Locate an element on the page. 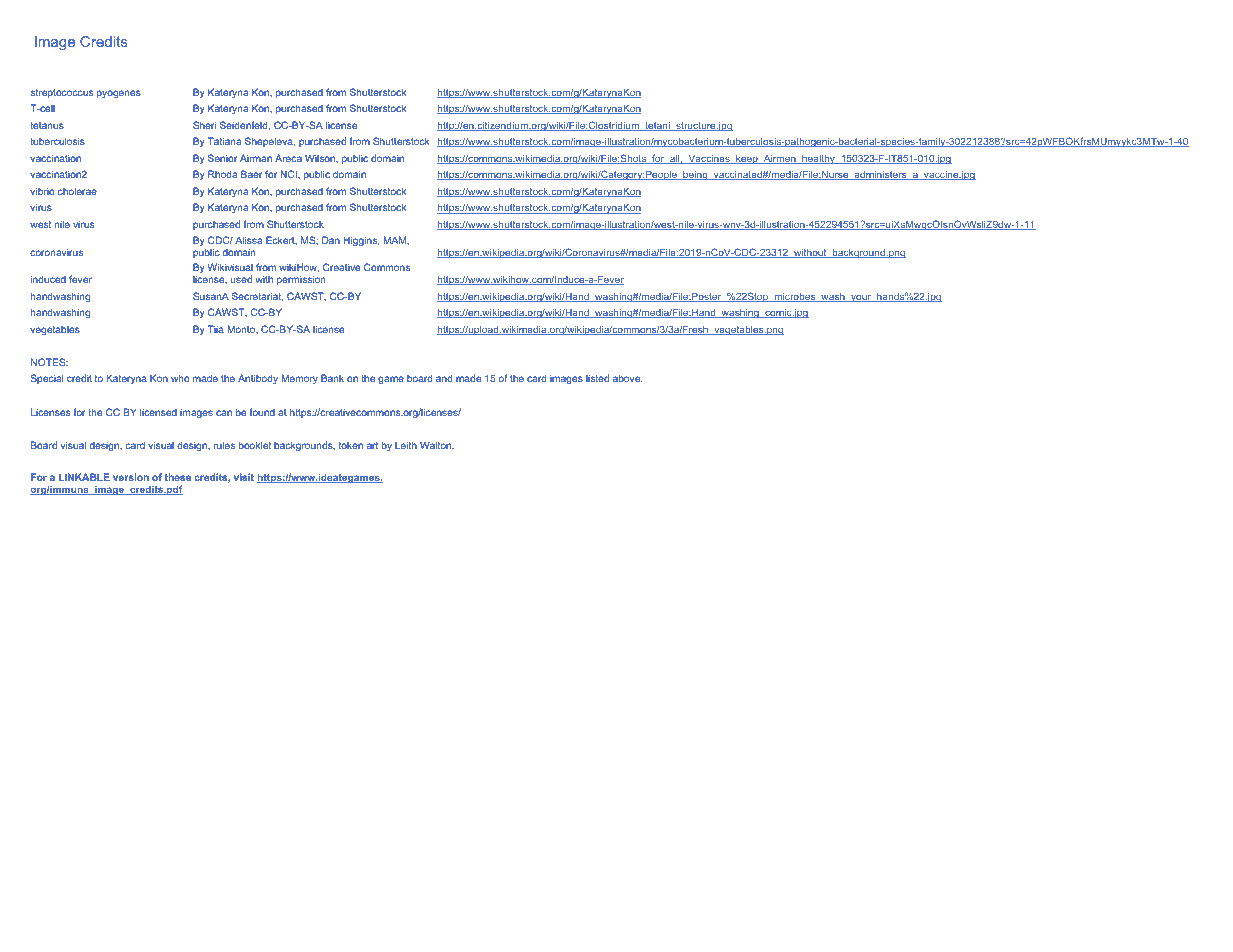 The image size is (1233, 952). Sheri is located at coordinates (204, 125).
